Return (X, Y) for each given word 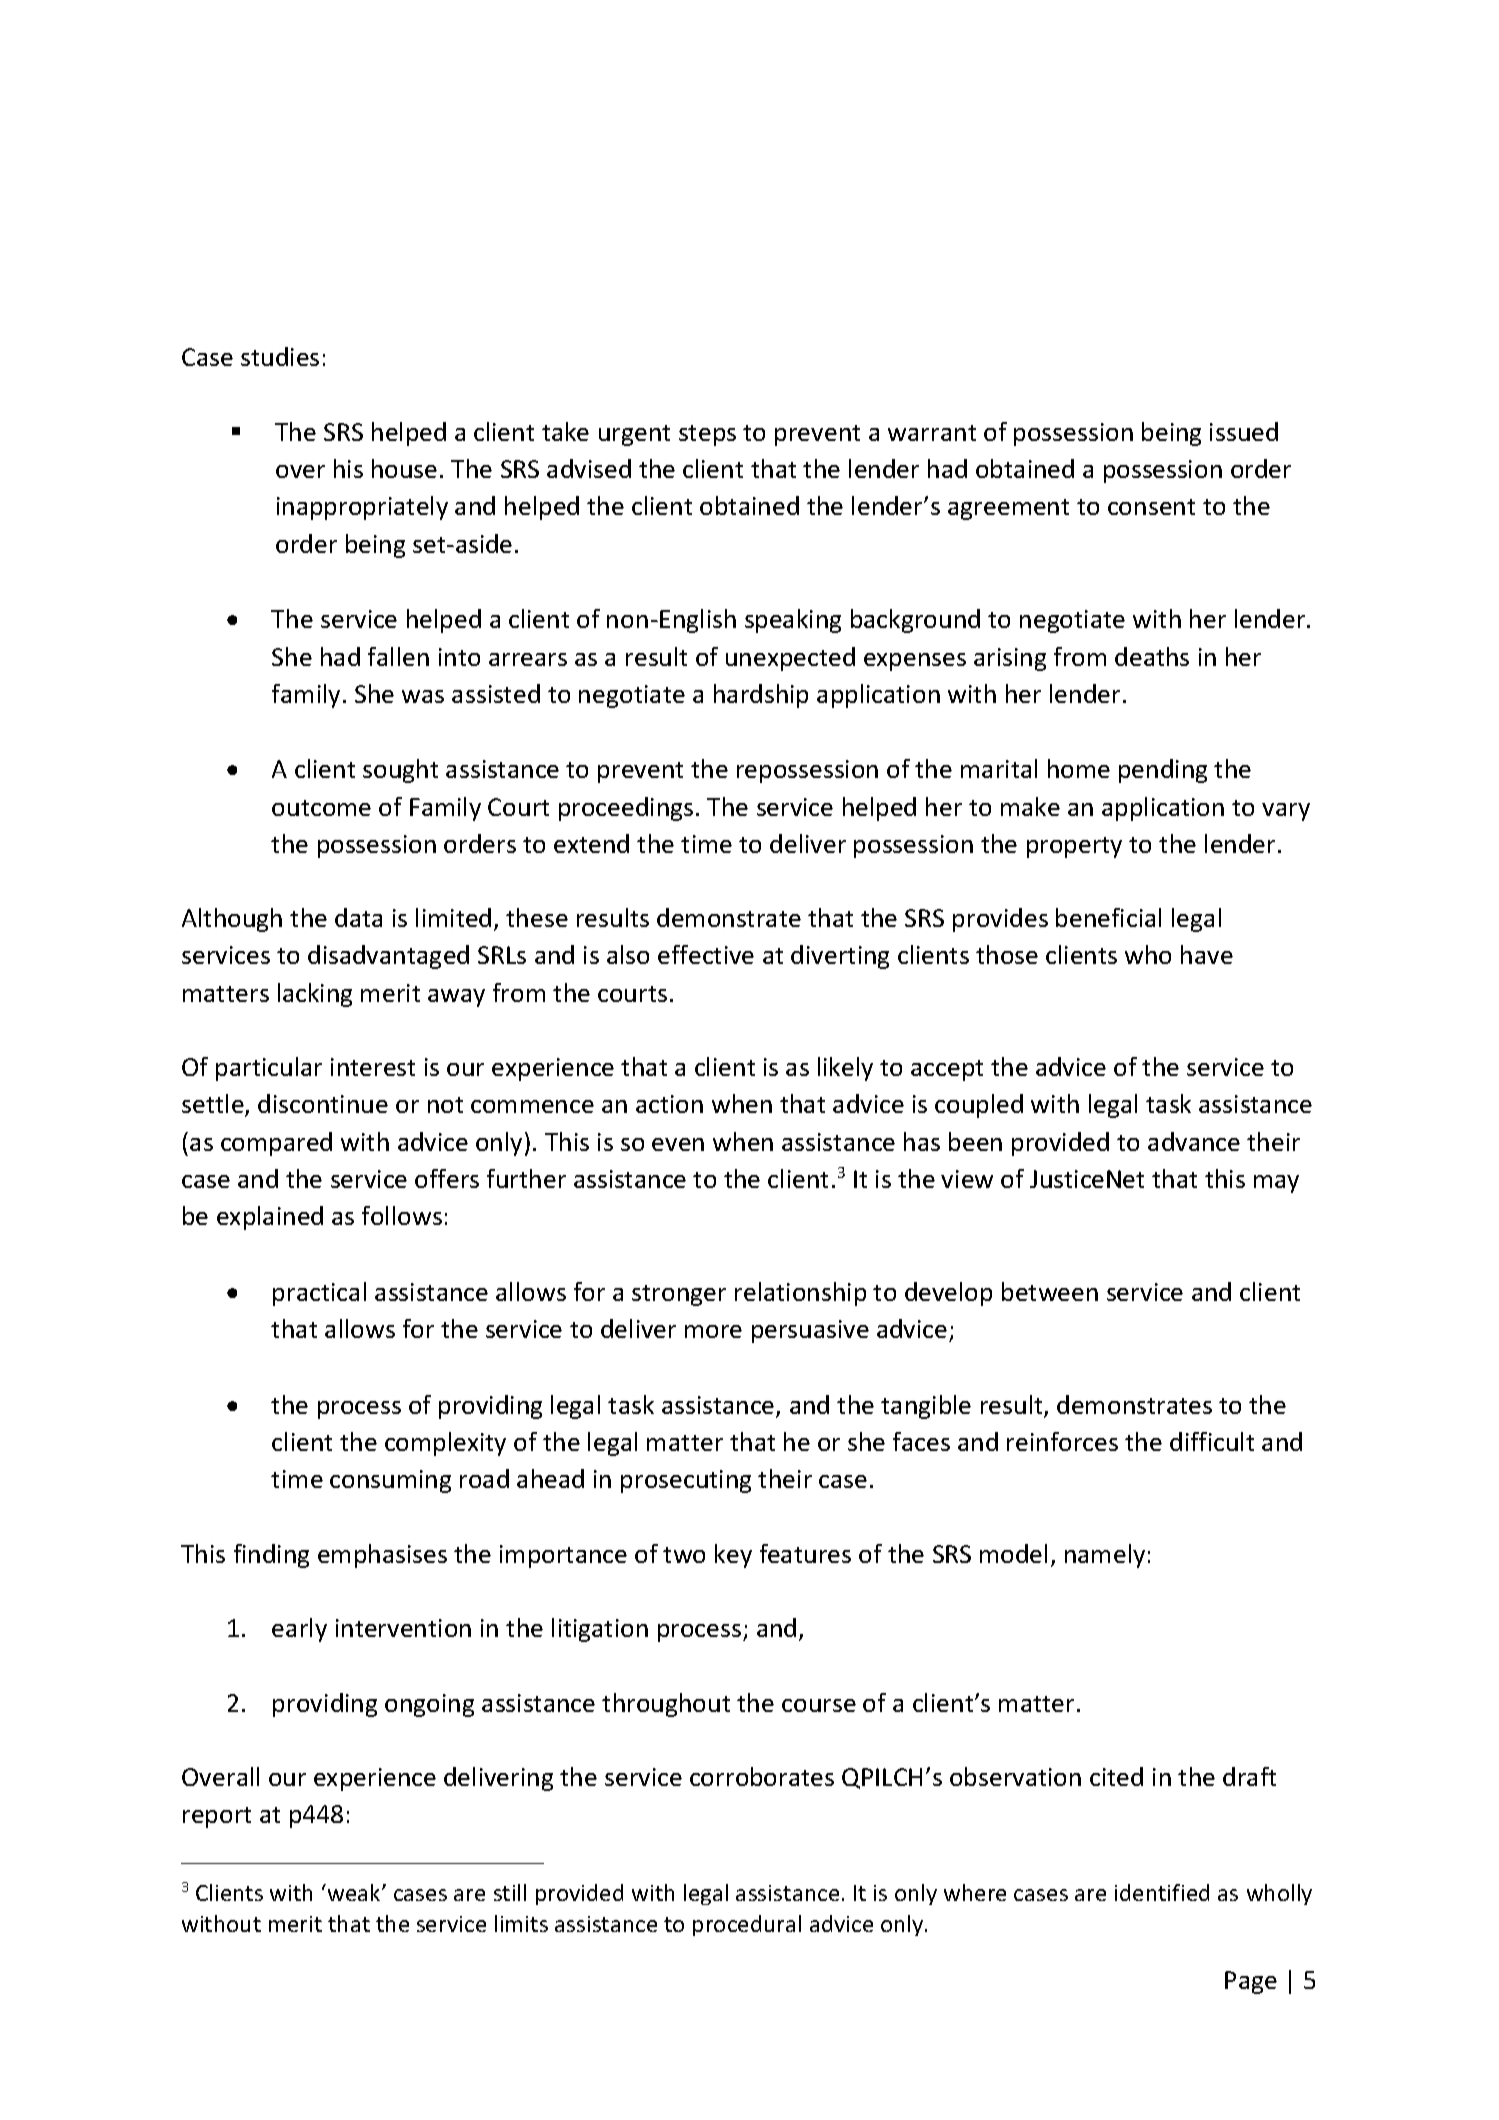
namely (1105, 1556)
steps (707, 435)
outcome (321, 808)
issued (1244, 431)
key (733, 1556)
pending (1163, 771)
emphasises (382, 1556)
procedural (747, 1925)
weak (354, 1892)
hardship (761, 696)
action (669, 1104)
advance (1194, 1141)
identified (1162, 1892)
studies (280, 356)
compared (276, 1144)
